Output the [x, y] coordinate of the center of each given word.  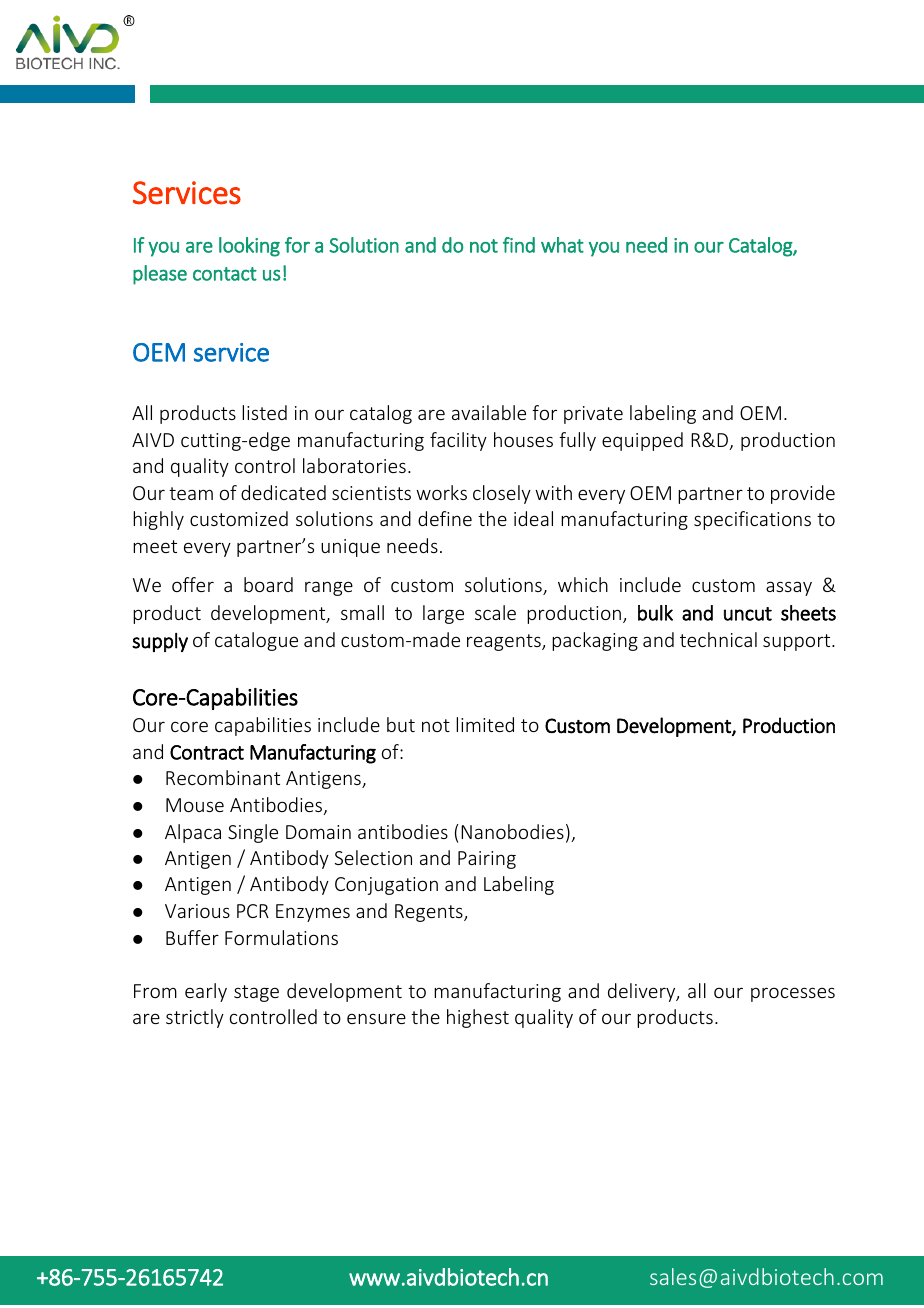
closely [502, 494]
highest [478, 1018]
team [191, 493]
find [519, 245]
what [562, 245]
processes [793, 994]
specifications [752, 520]
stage [256, 993]
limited [485, 724]
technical [718, 639]
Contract [207, 752]
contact [225, 274]
